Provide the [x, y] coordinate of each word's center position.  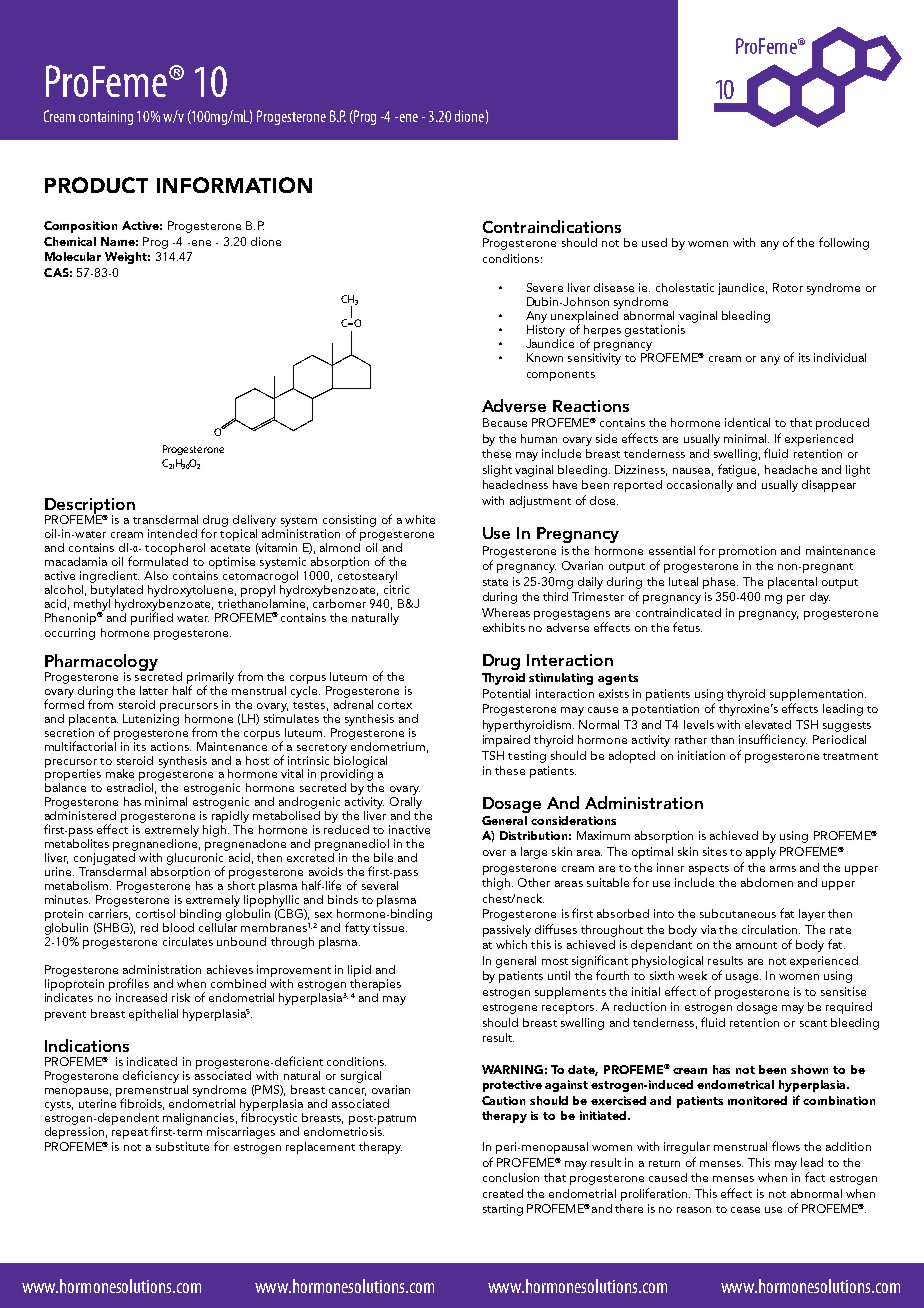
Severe [545, 287]
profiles [129, 986]
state [495, 582]
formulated [158, 560]
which [511, 944]
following [844, 243]
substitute [182, 1146]
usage [742, 978]
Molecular [73, 256]
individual [840, 357]
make [120, 773]
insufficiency [773, 740]
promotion [747, 552]
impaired [506, 741]
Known [545, 357]
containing [106, 118]
